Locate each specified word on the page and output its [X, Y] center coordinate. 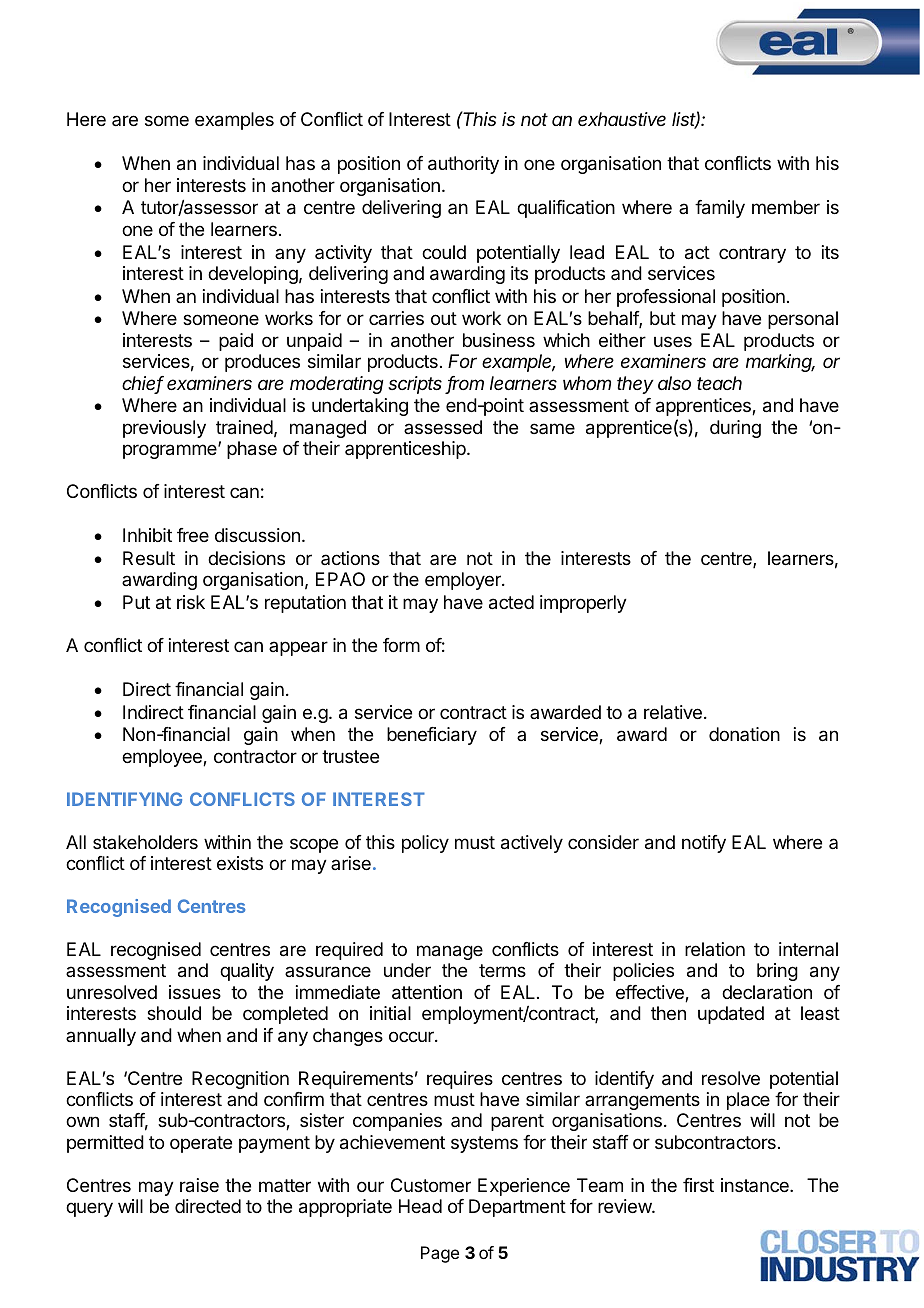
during [735, 429]
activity [343, 254]
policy [425, 844]
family [720, 209]
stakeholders [145, 842]
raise [199, 1185]
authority [463, 165]
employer [464, 581]
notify [704, 844]
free [193, 535]
